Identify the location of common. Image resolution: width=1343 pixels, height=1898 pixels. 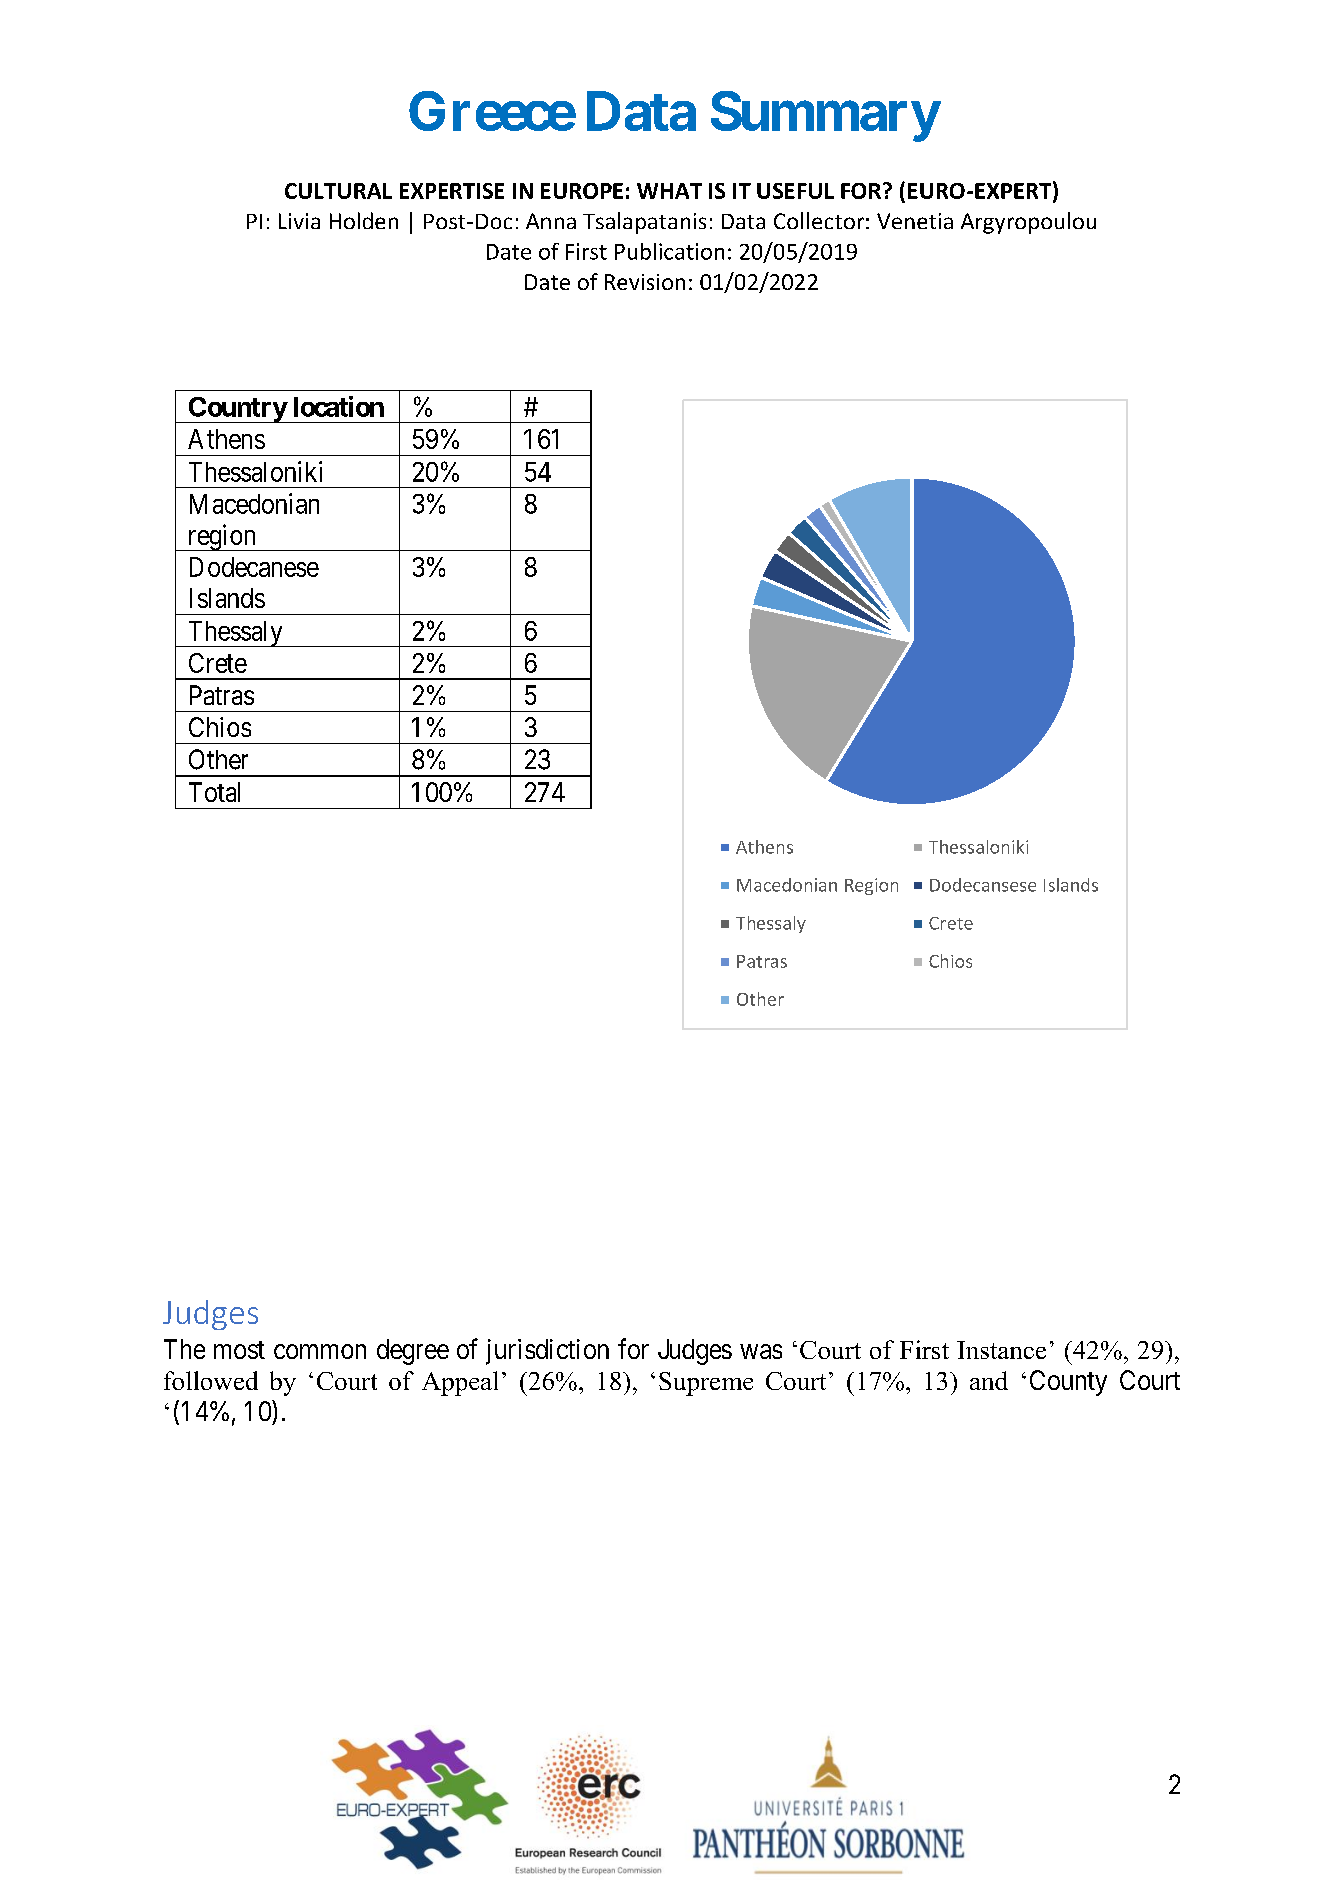
(320, 1351).
